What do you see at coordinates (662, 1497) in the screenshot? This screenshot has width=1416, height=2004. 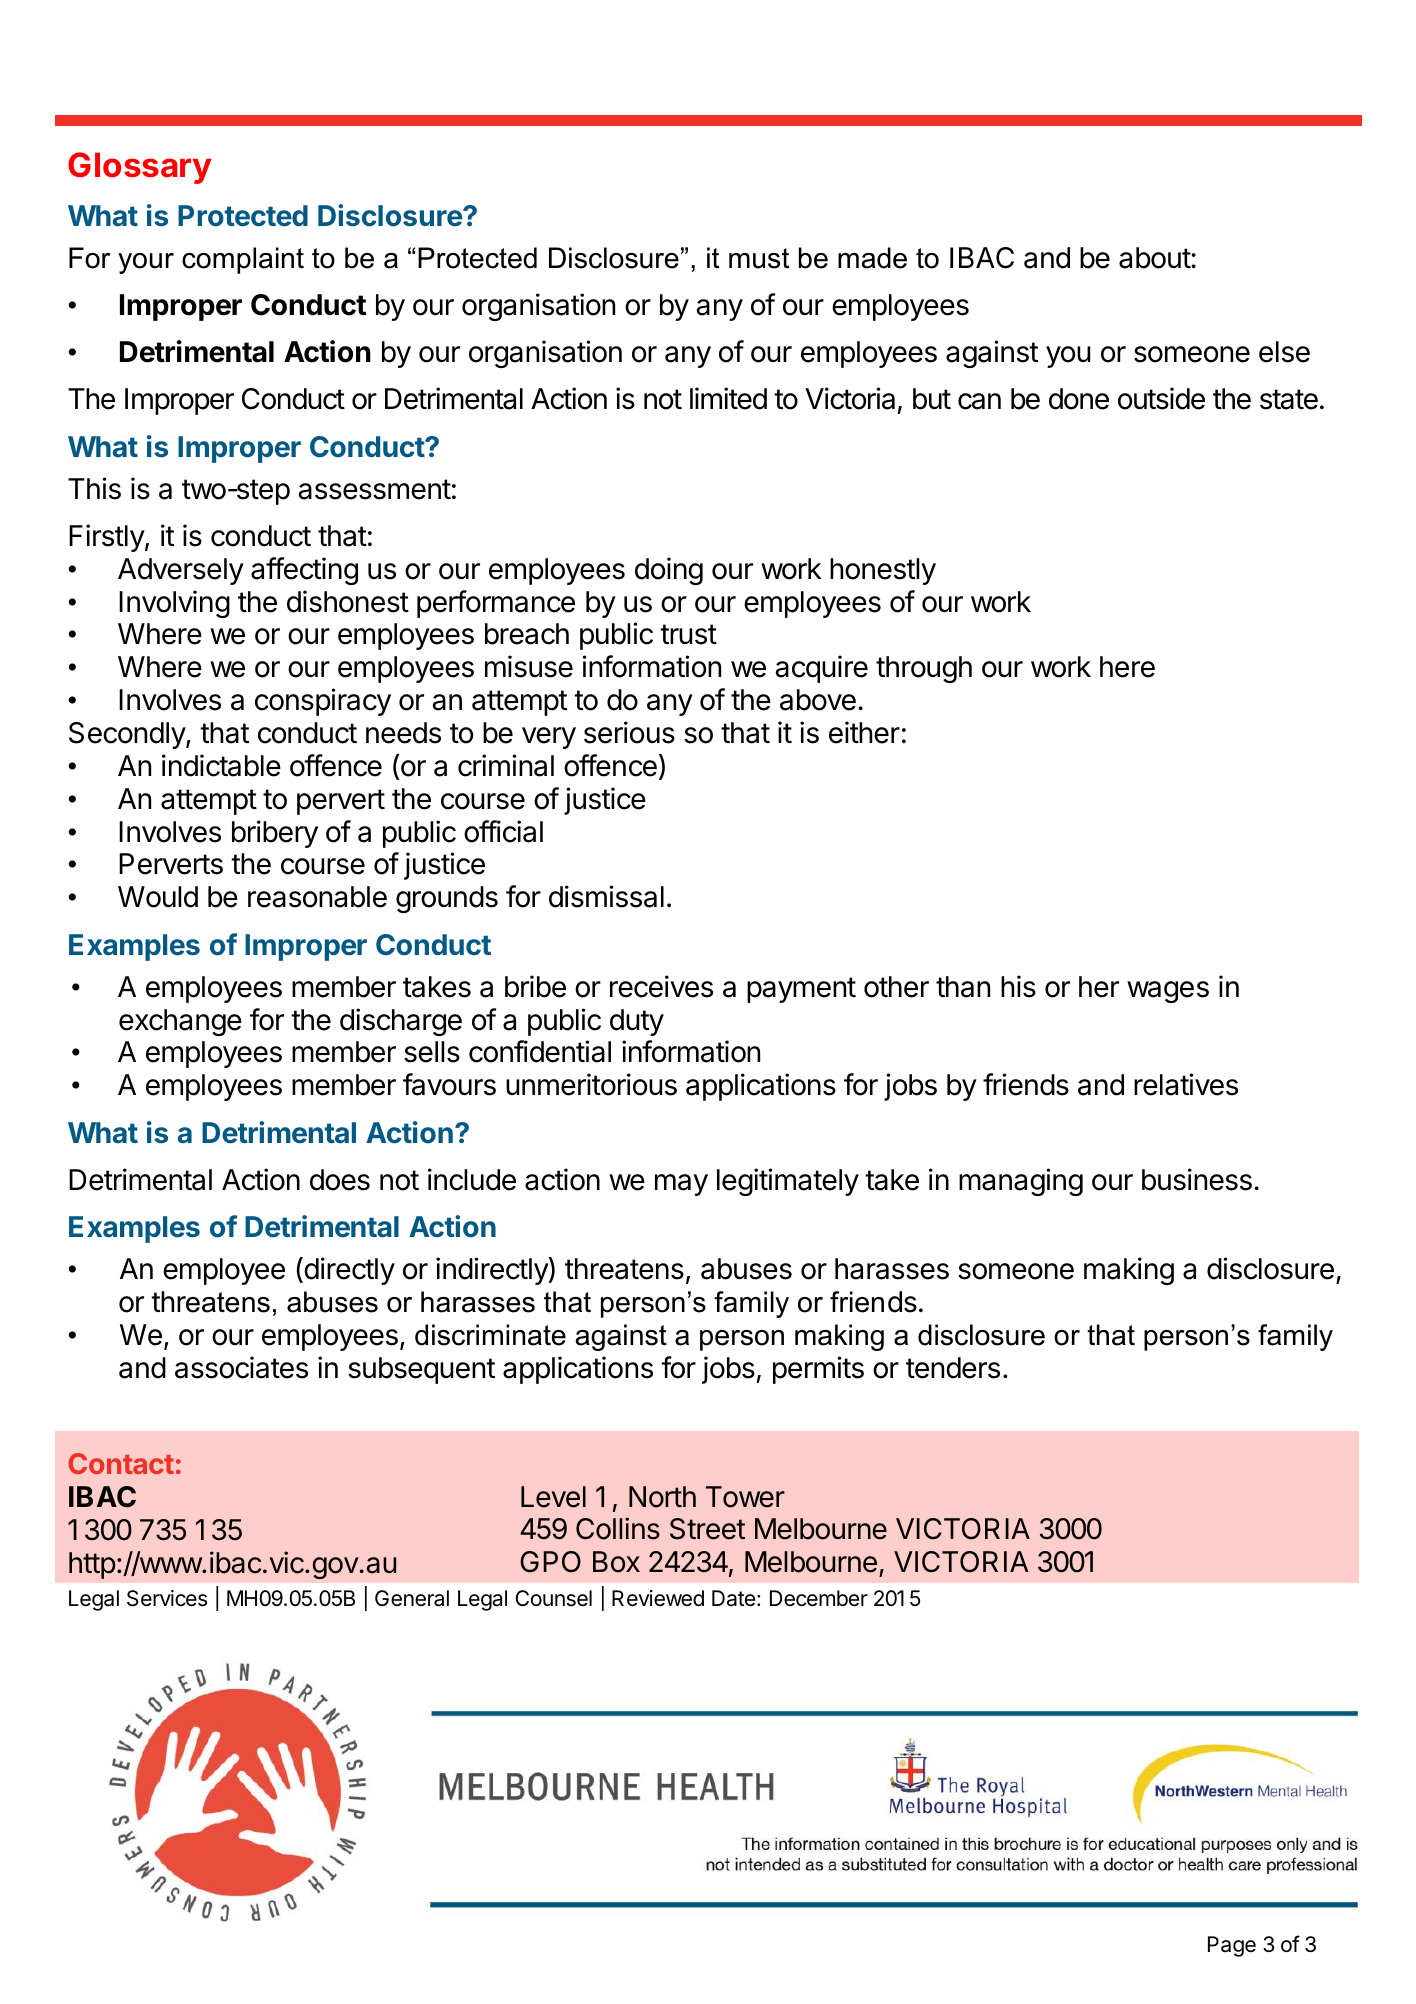 I see `North` at bounding box center [662, 1497].
